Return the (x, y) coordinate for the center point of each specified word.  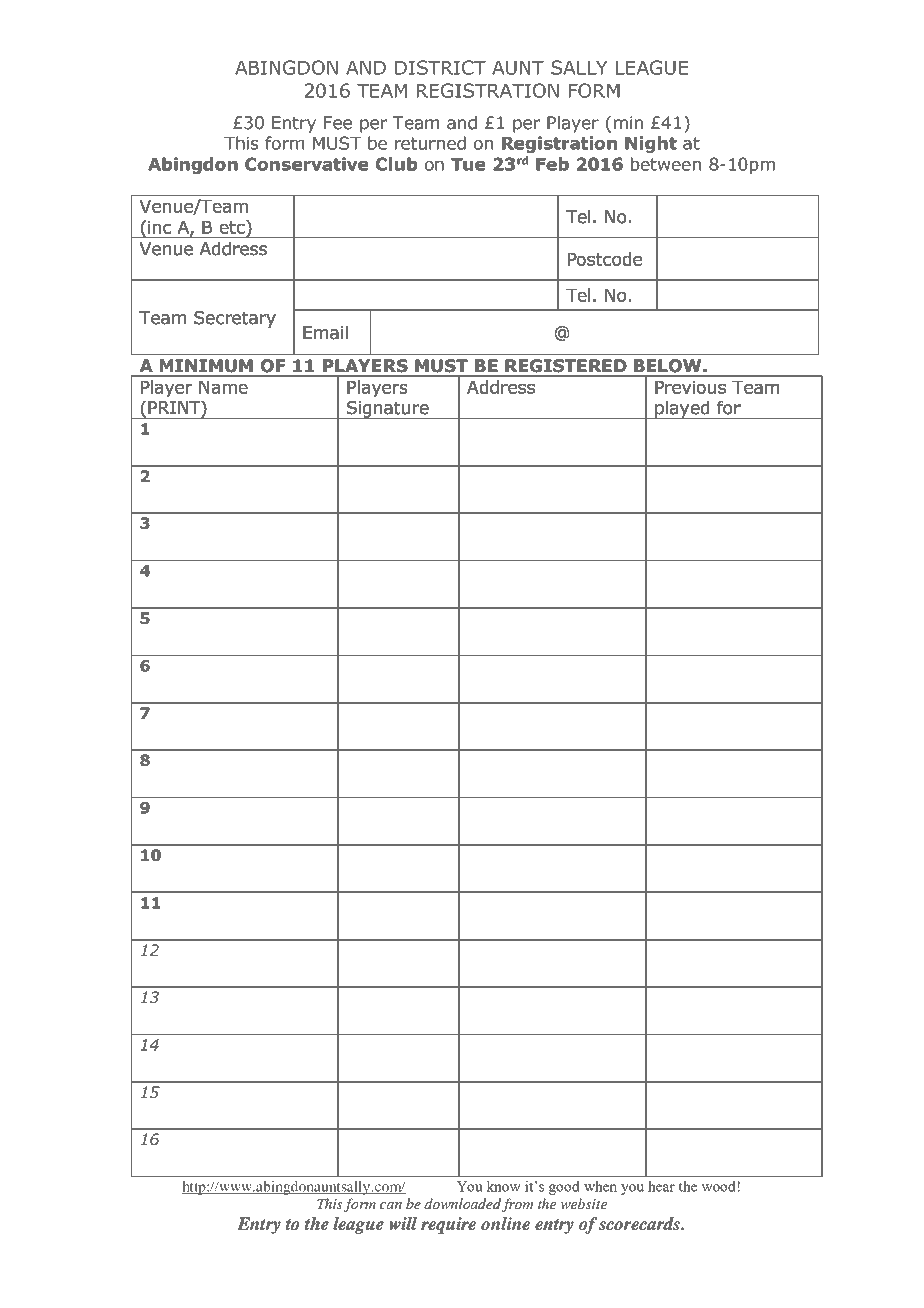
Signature (388, 410)
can (391, 1205)
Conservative (306, 164)
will (403, 1223)
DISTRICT (440, 67)
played (682, 410)
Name (223, 387)
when (600, 1186)
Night (651, 144)
